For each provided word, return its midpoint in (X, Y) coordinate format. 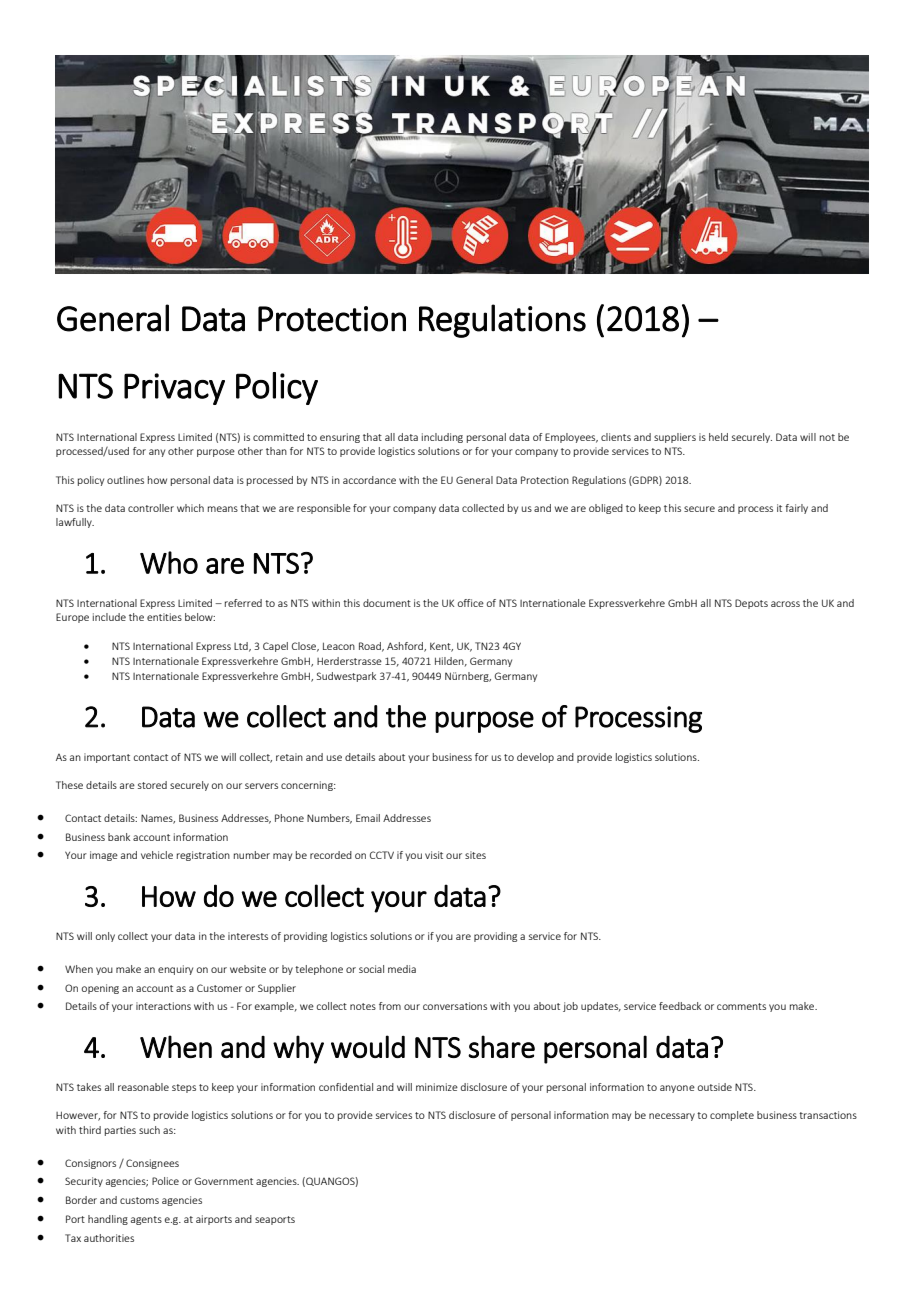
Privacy (174, 389)
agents (146, 1220)
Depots (751, 604)
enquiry (175, 970)
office (470, 603)
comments (741, 1006)
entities (164, 617)
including (442, 438)
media (402, 969)
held (718, 437)
